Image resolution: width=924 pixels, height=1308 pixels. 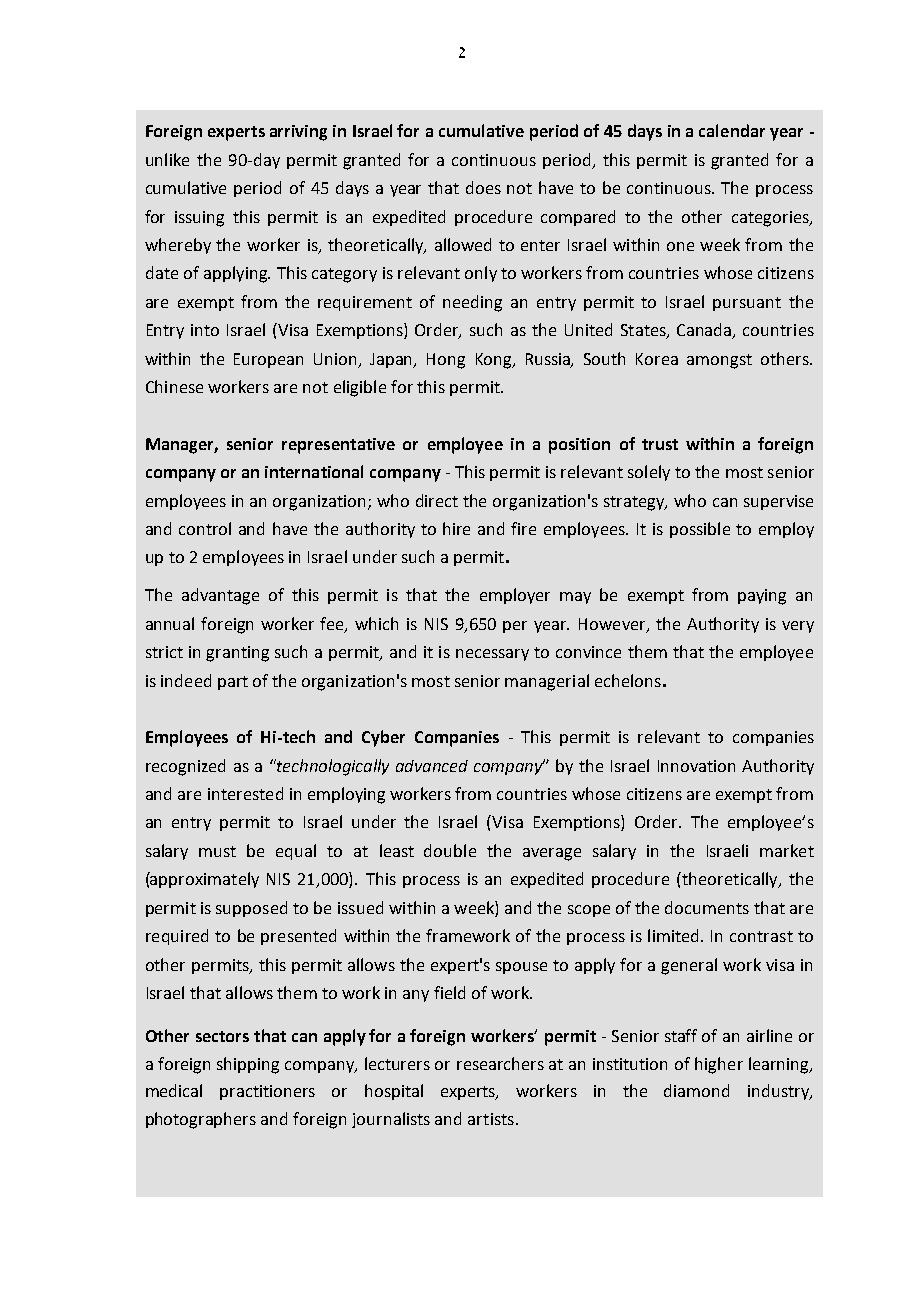 I want to click on artists, so click(x=491, y=1119).
